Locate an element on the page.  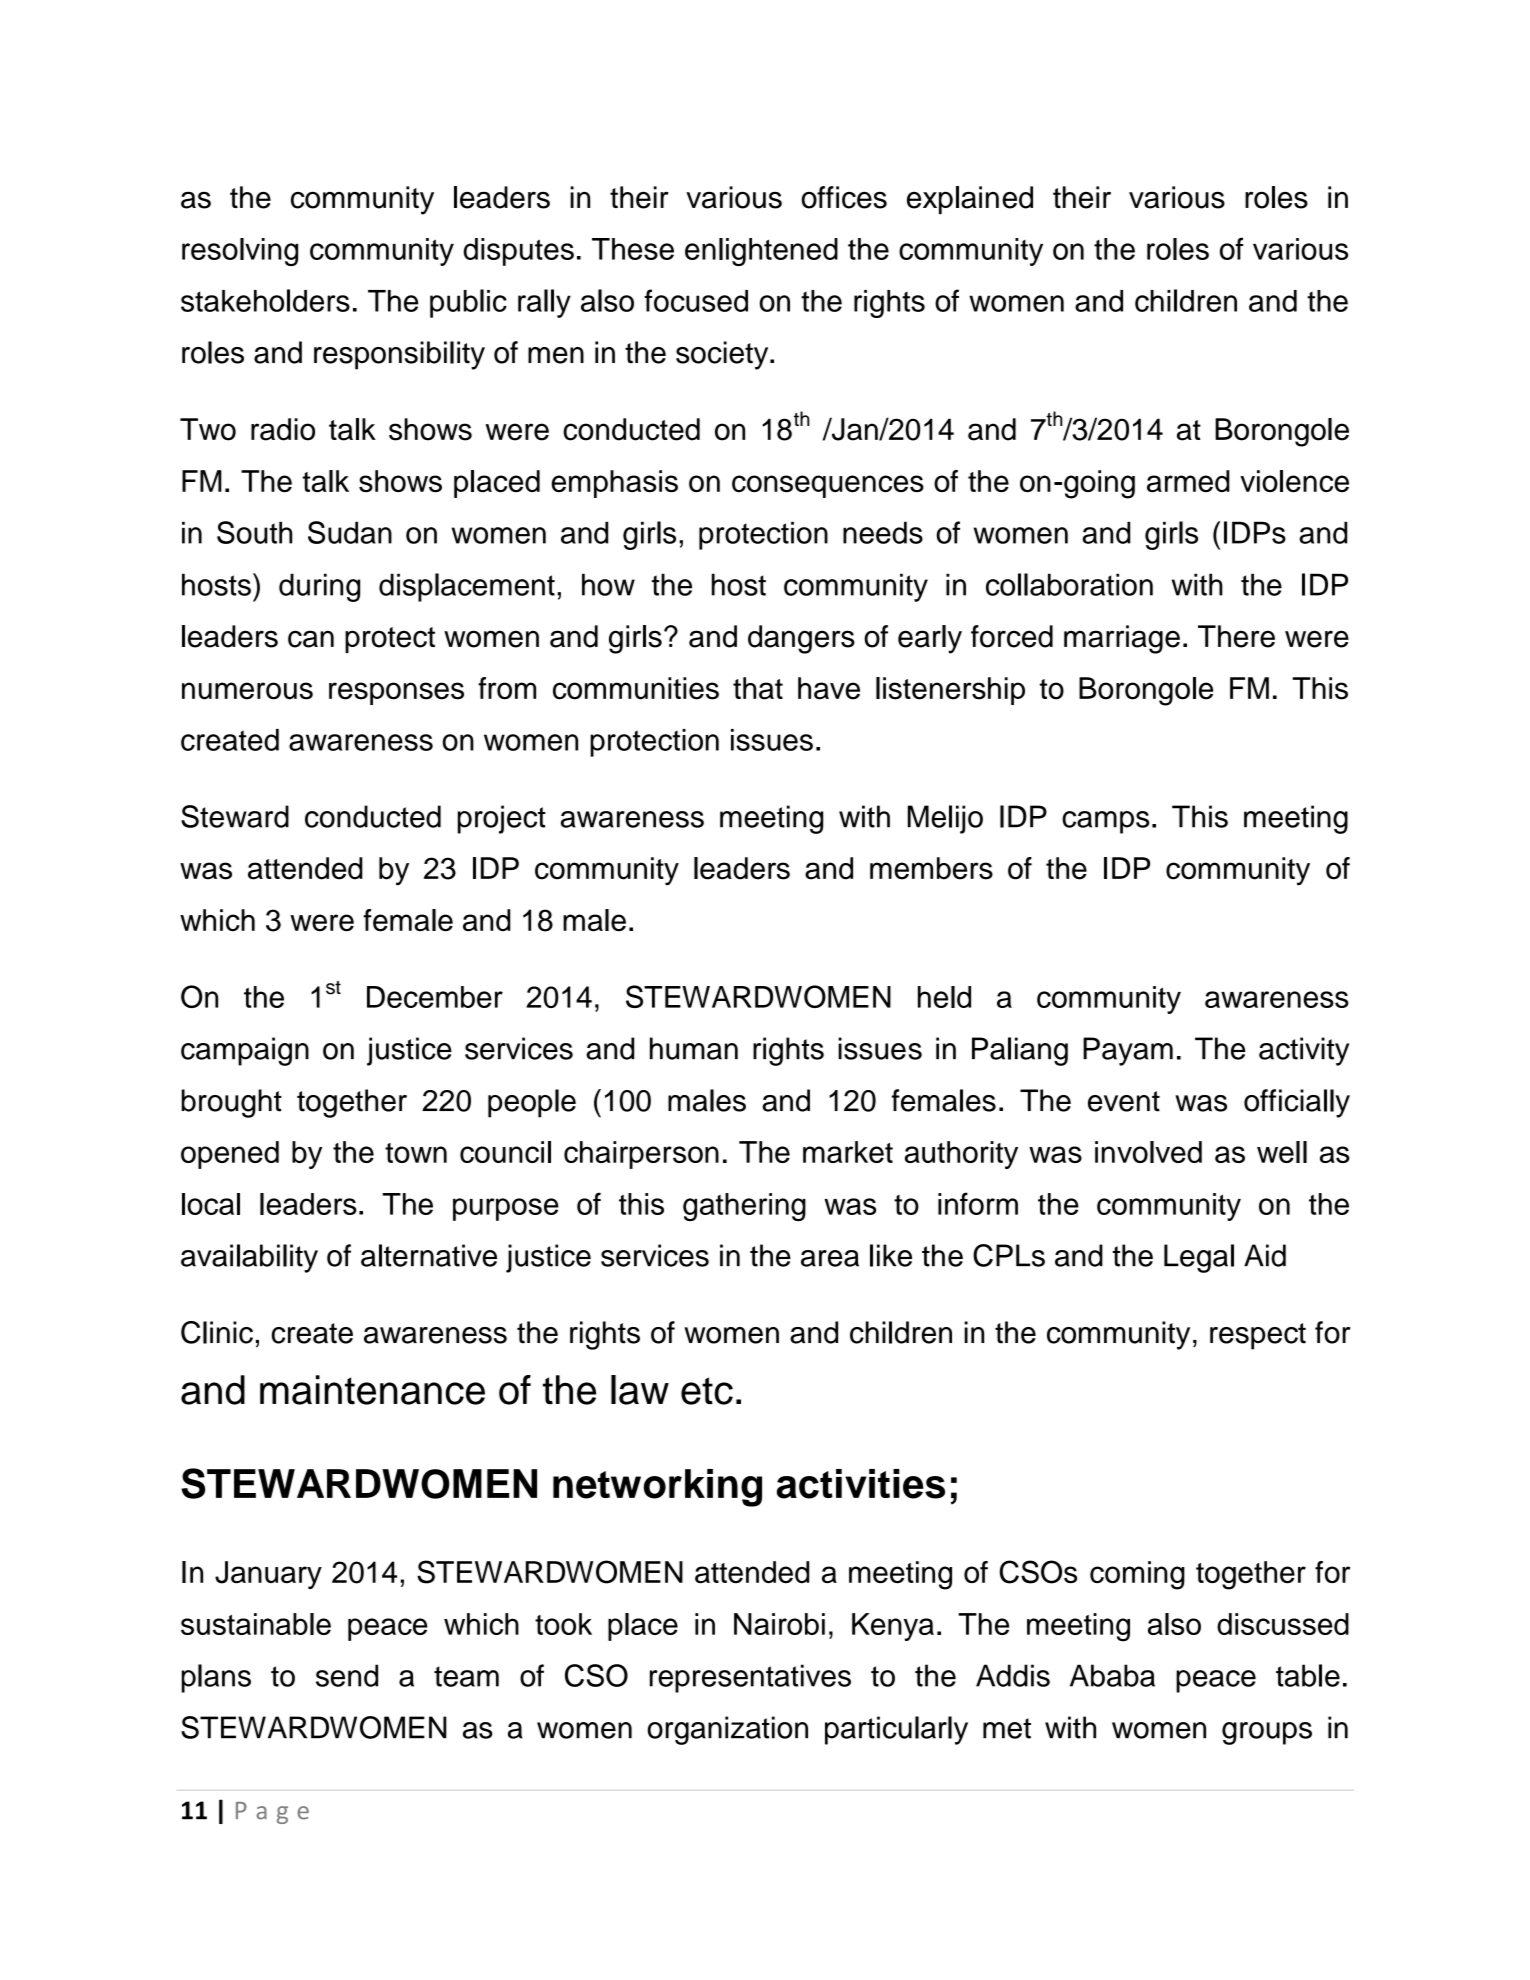
town is located at coordinates (416, 1153).
